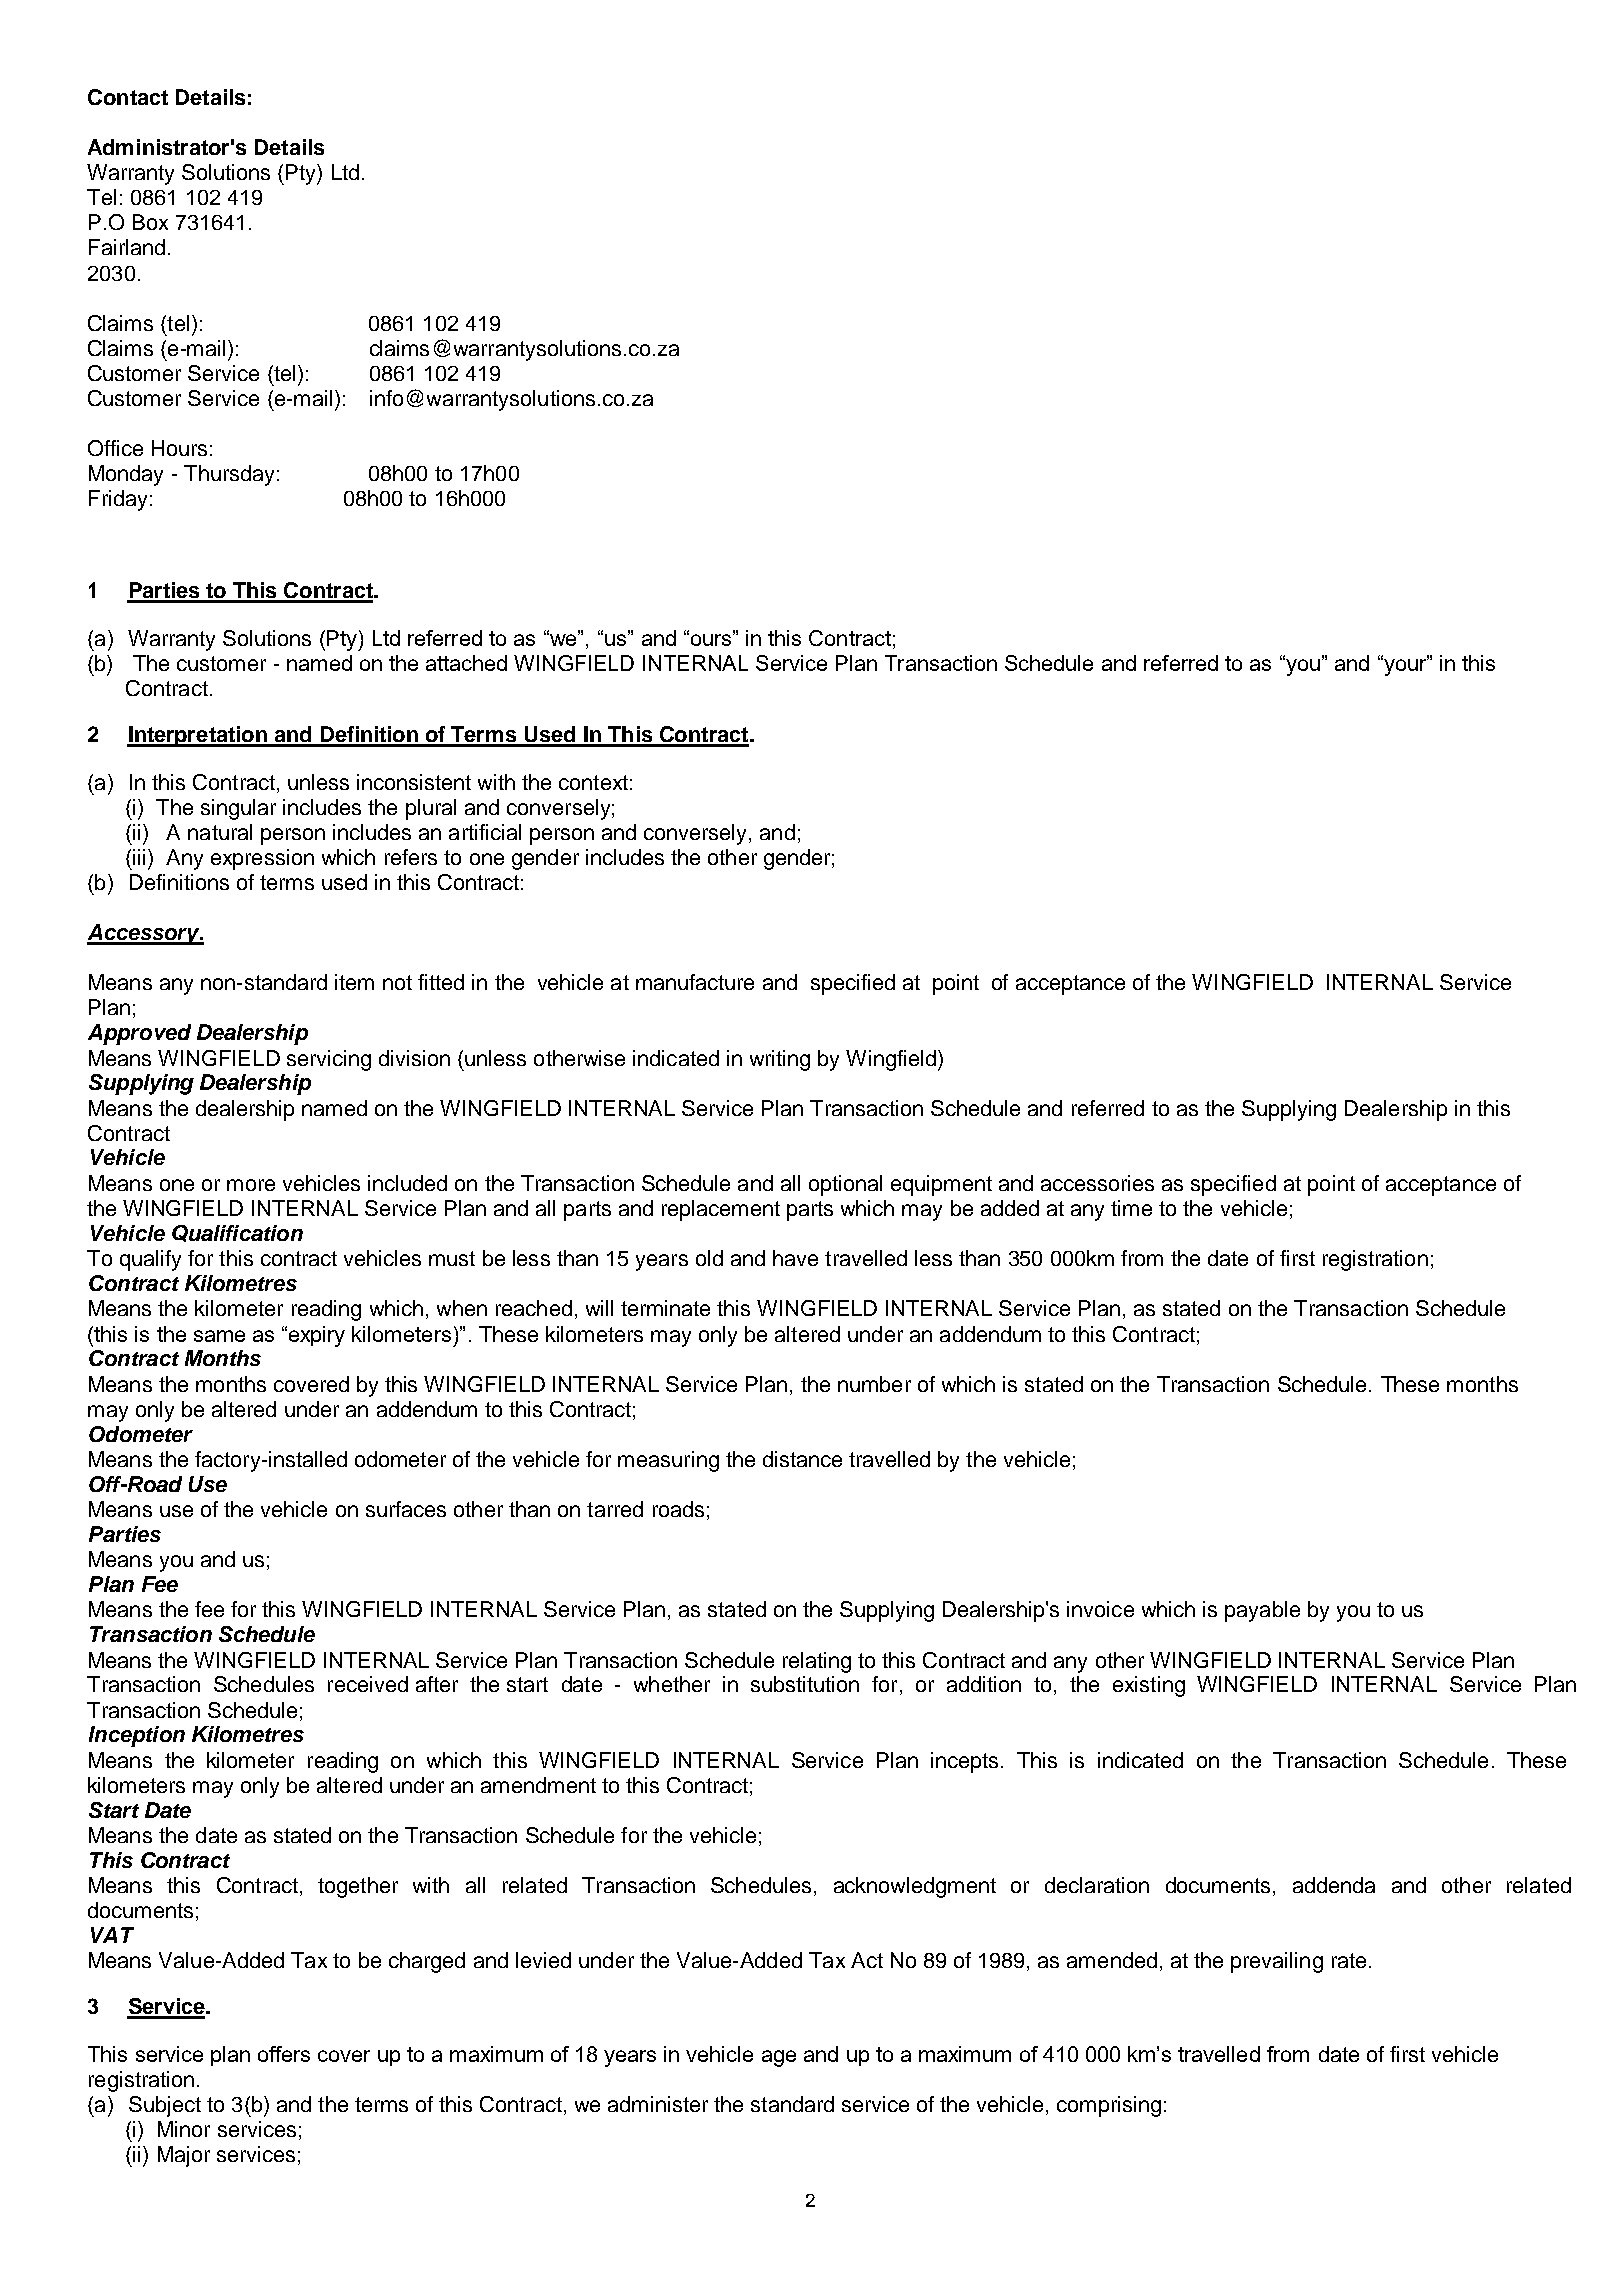 Image resolution: width=1621 pixels, height=2294 pixels. What do you see at coordinates (150, 222) in the document?
I see `Box` at bounding box center [150, 222].
